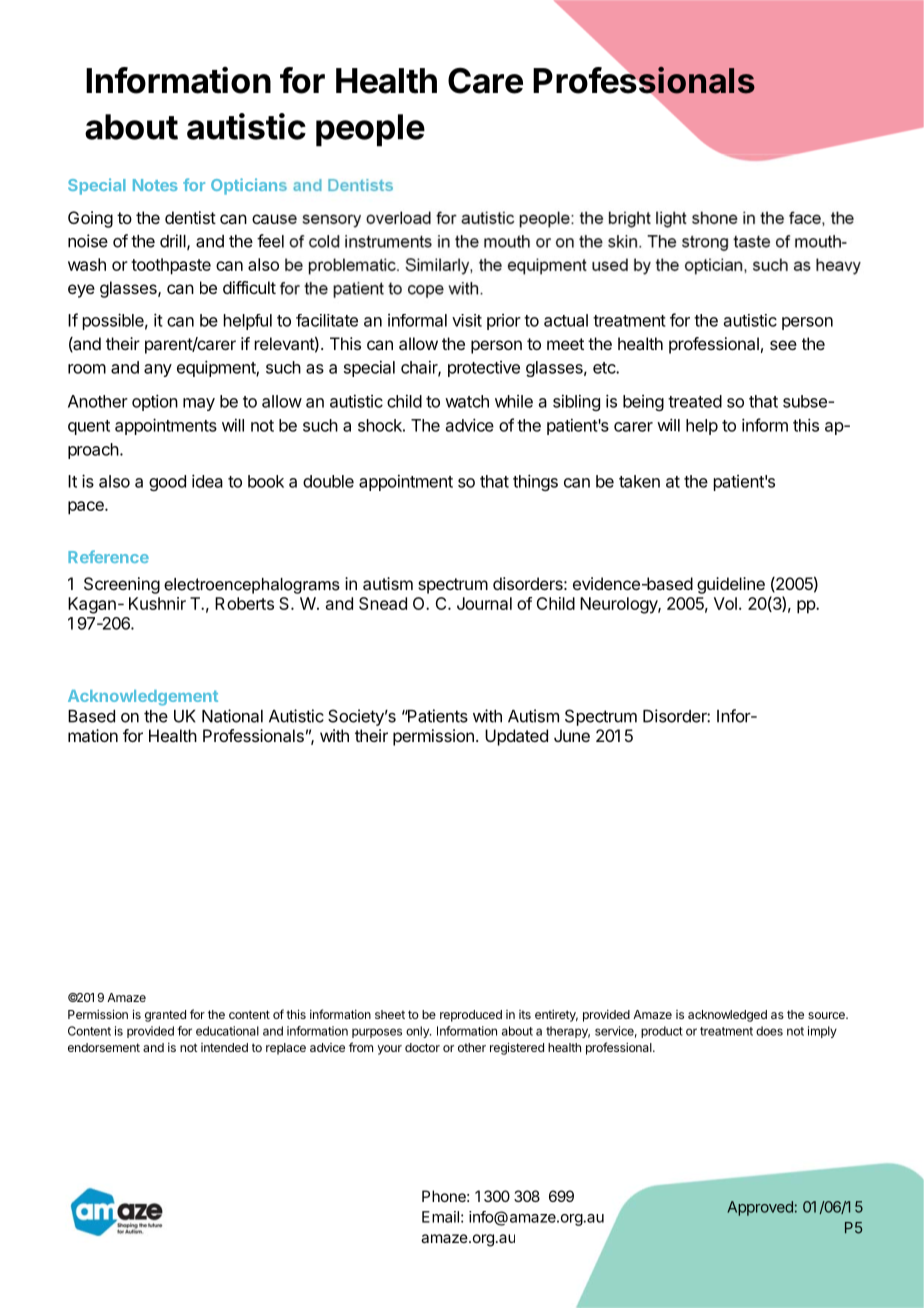 Image resolution: width=924 pixels, height=1308 pixels. Describe the element at coordinates (155, 185) in the screenshot. I see `Notes` at that location.
